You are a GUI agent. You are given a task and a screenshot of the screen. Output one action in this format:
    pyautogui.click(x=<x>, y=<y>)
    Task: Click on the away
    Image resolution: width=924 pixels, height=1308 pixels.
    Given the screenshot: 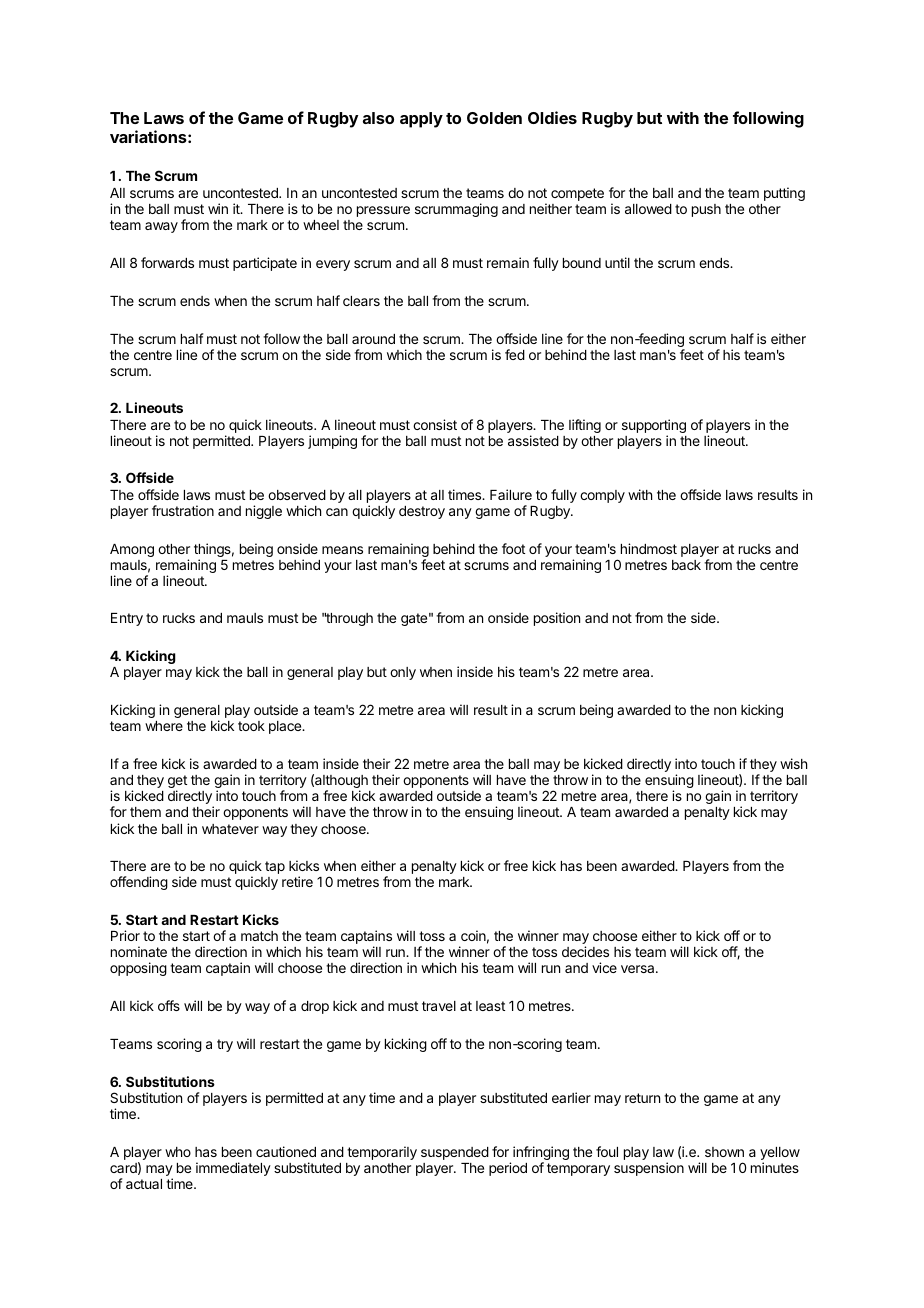 What is the action you would take?
    pyautogui.click(x=161, y=227)
